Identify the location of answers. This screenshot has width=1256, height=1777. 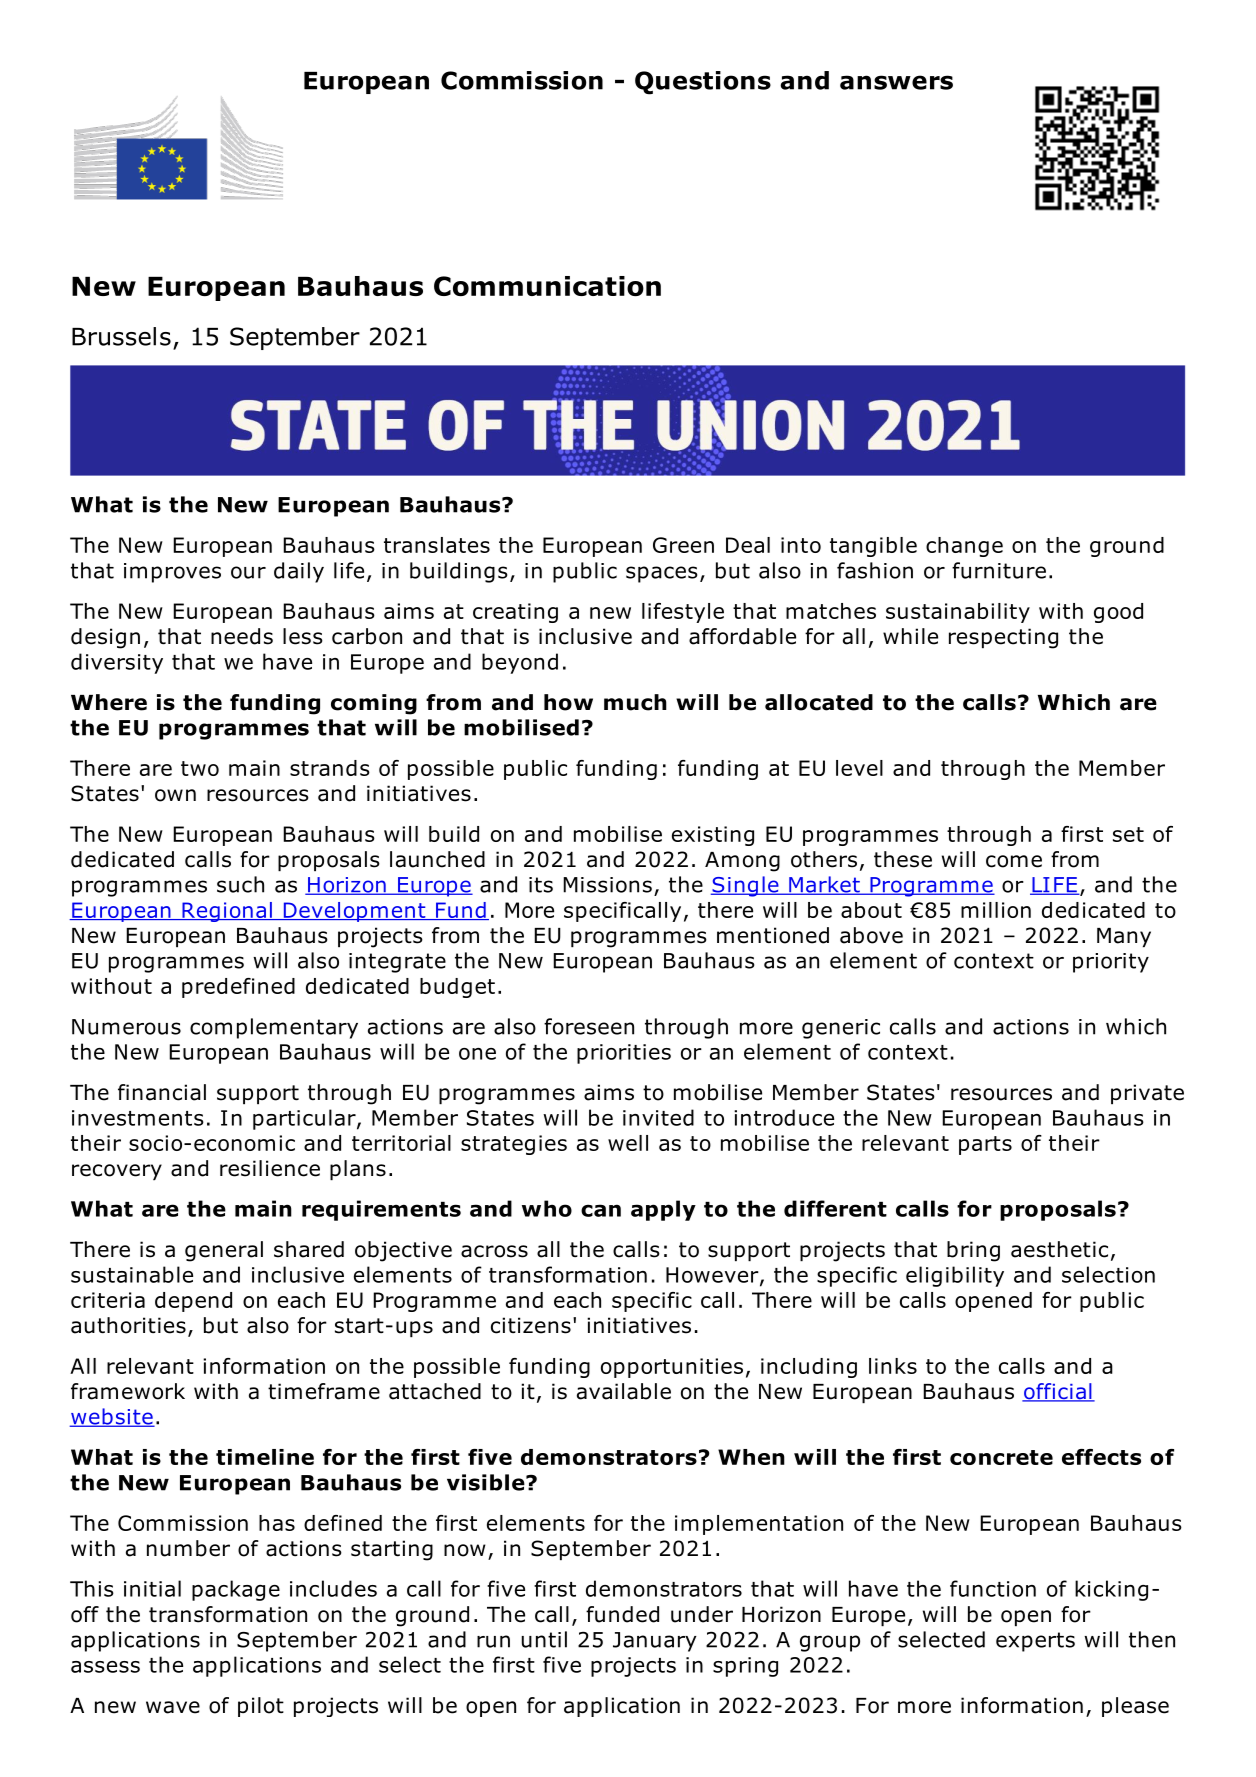
(896, 82).
